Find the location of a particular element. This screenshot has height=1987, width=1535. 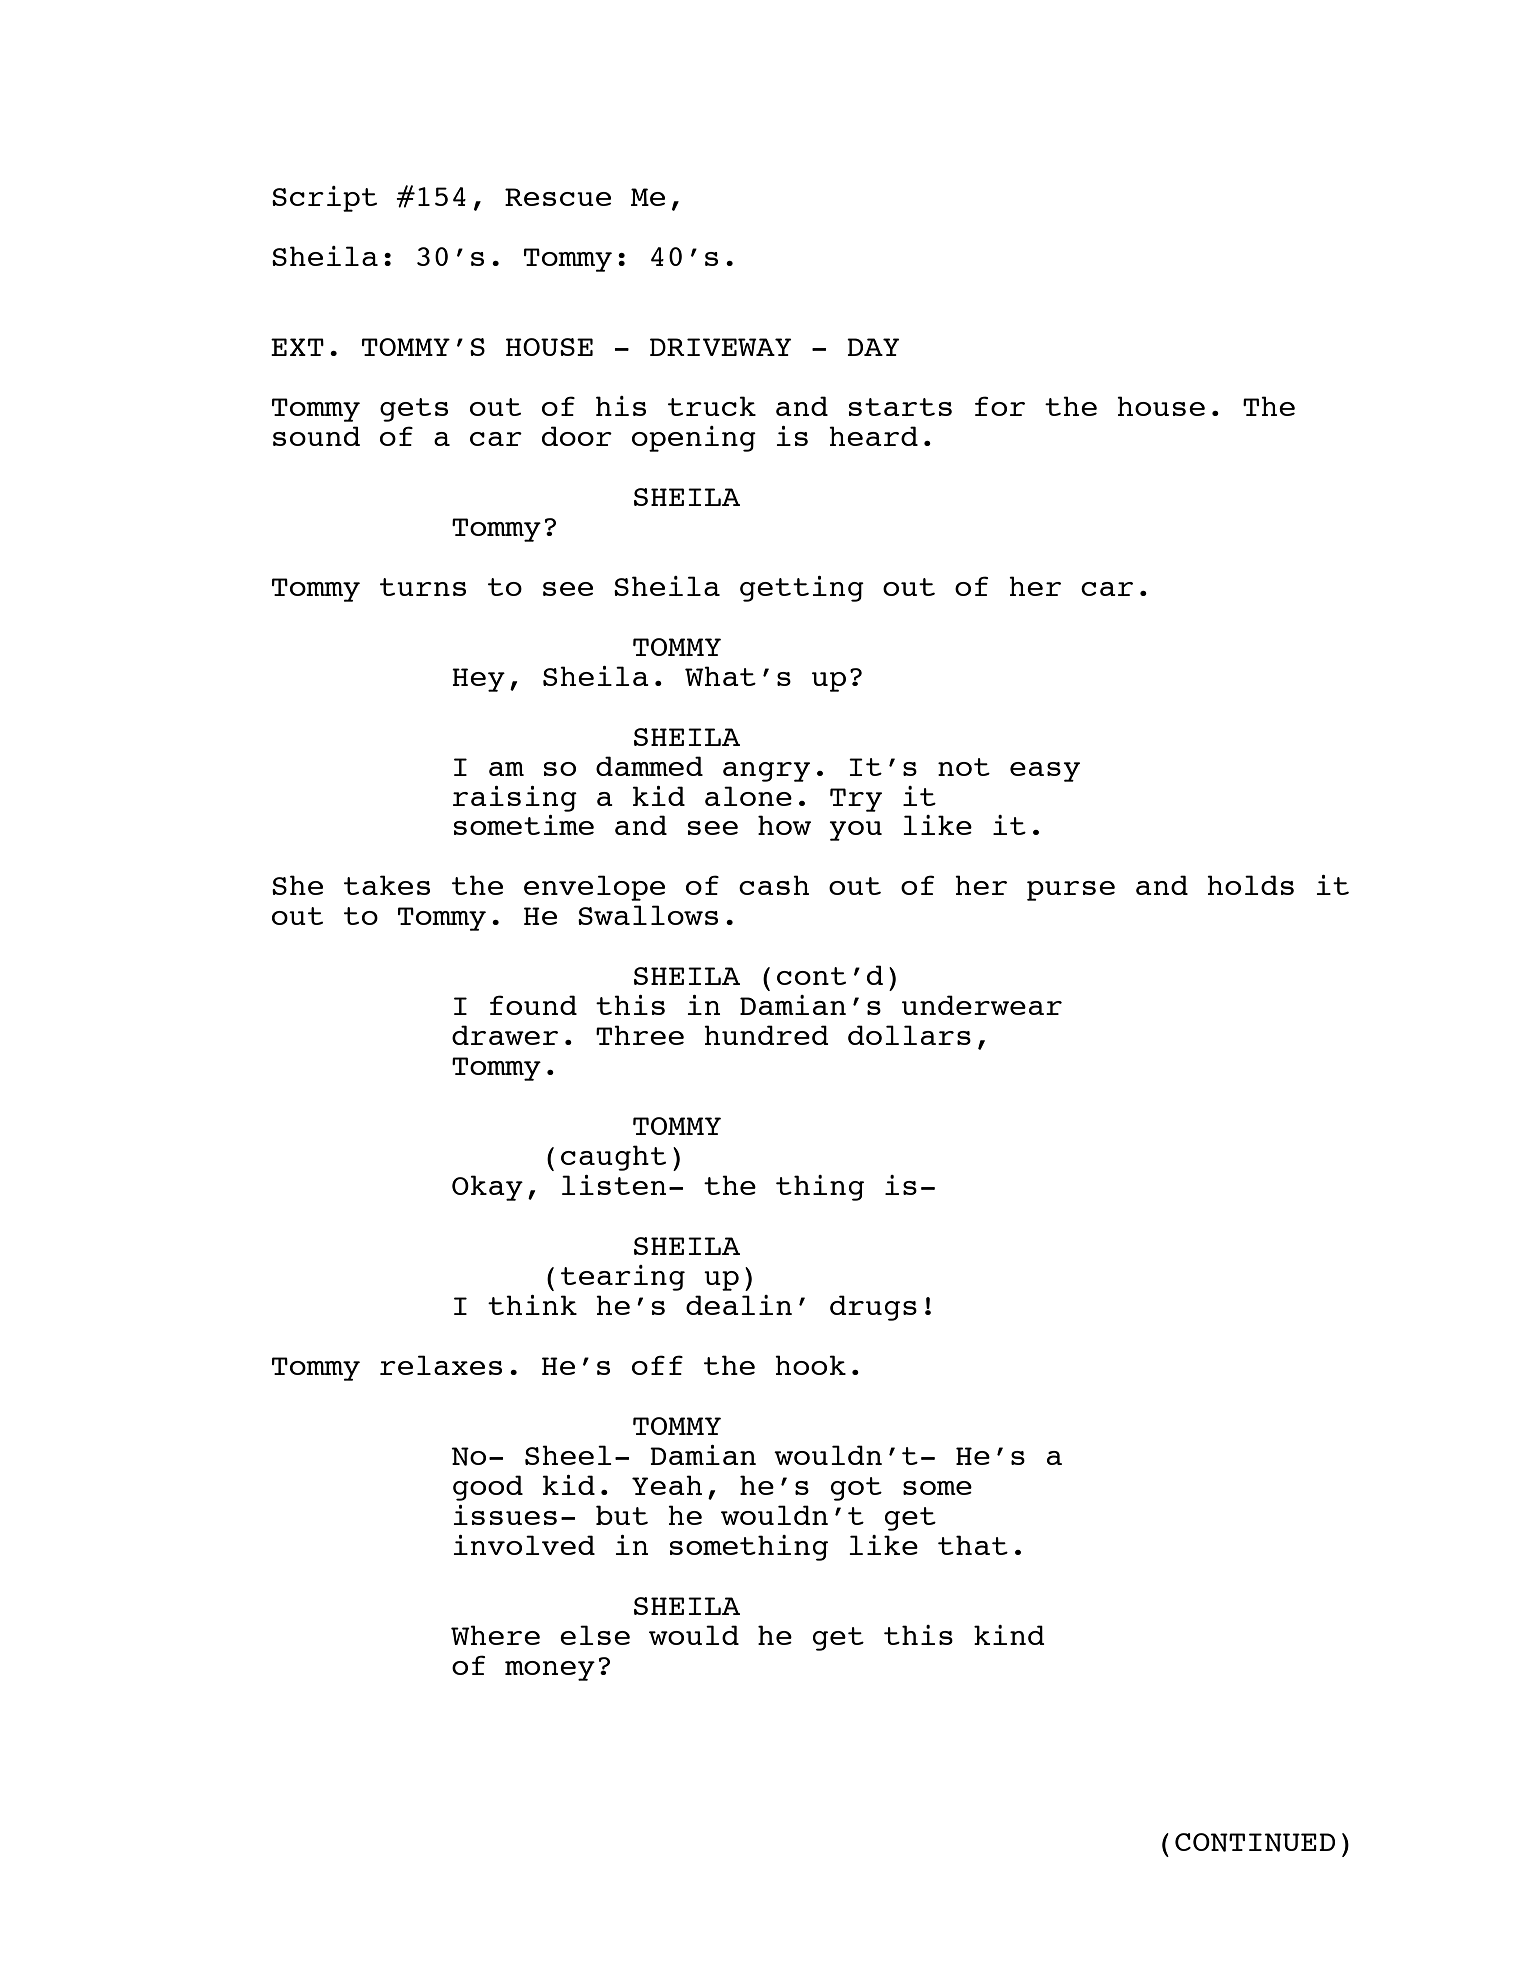

purse is located at coordinates (1071, 891).
